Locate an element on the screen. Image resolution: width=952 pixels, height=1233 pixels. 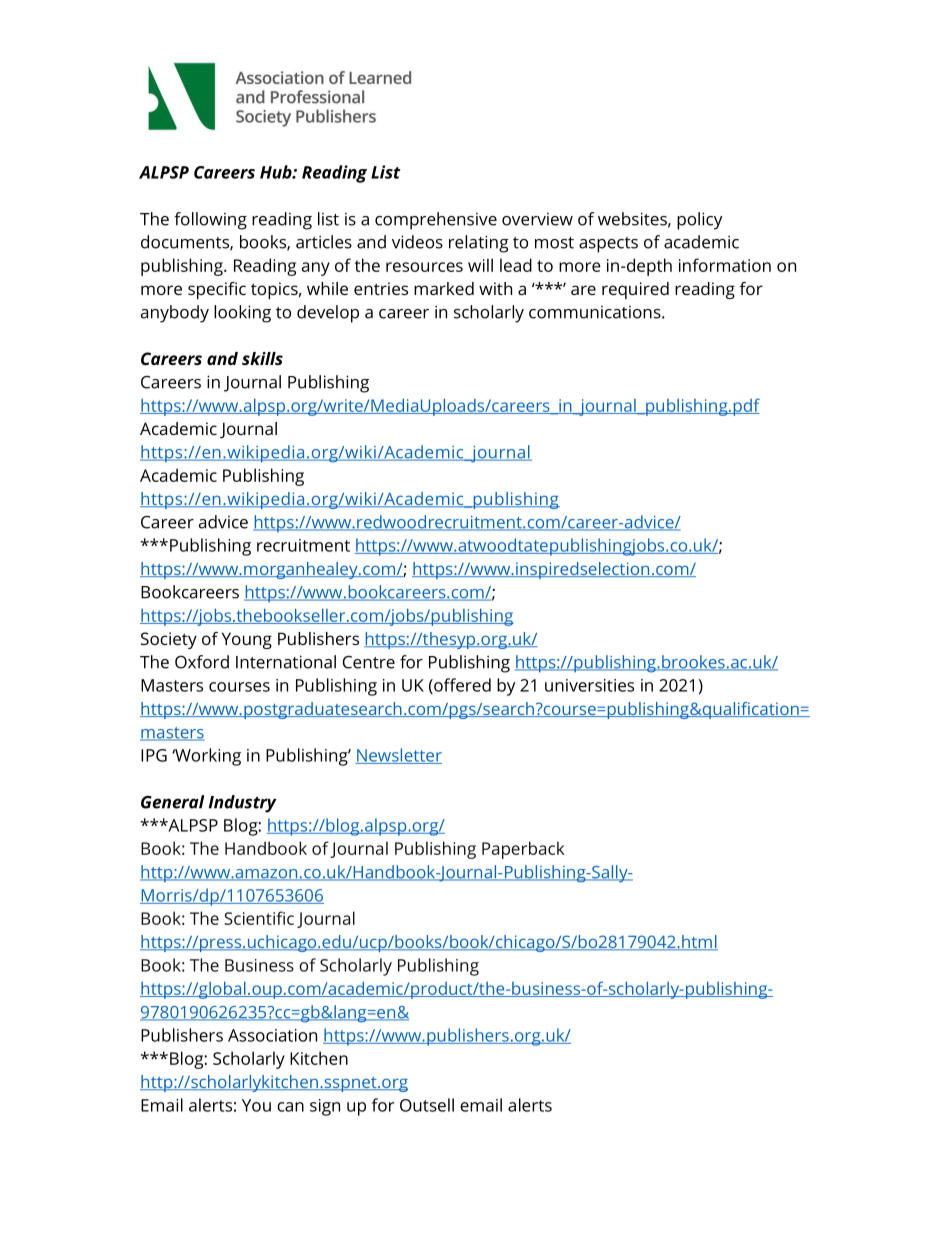
Paperback is located at coordinates (523, 850).
